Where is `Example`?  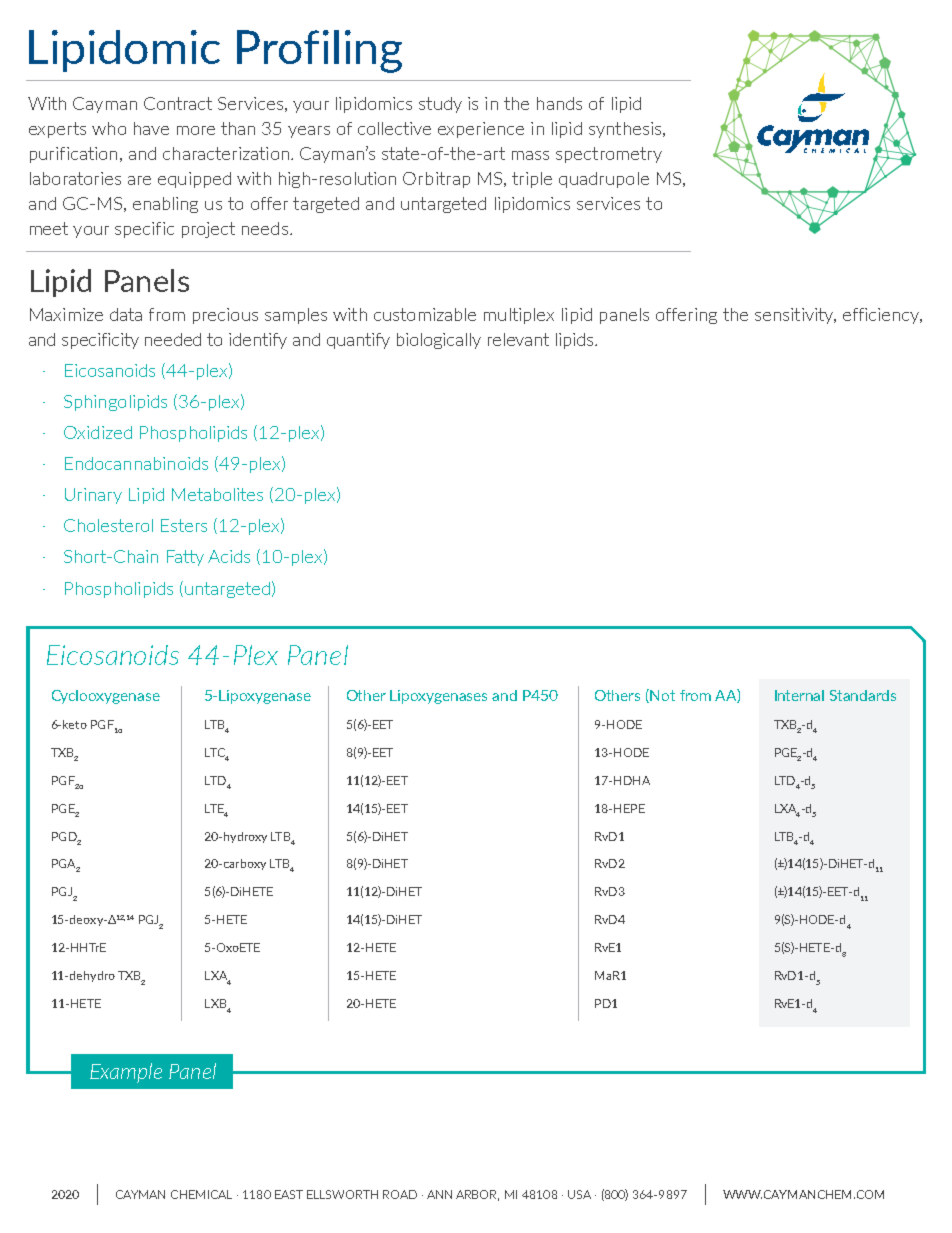
Example is located at coordinates (126, 1073).
